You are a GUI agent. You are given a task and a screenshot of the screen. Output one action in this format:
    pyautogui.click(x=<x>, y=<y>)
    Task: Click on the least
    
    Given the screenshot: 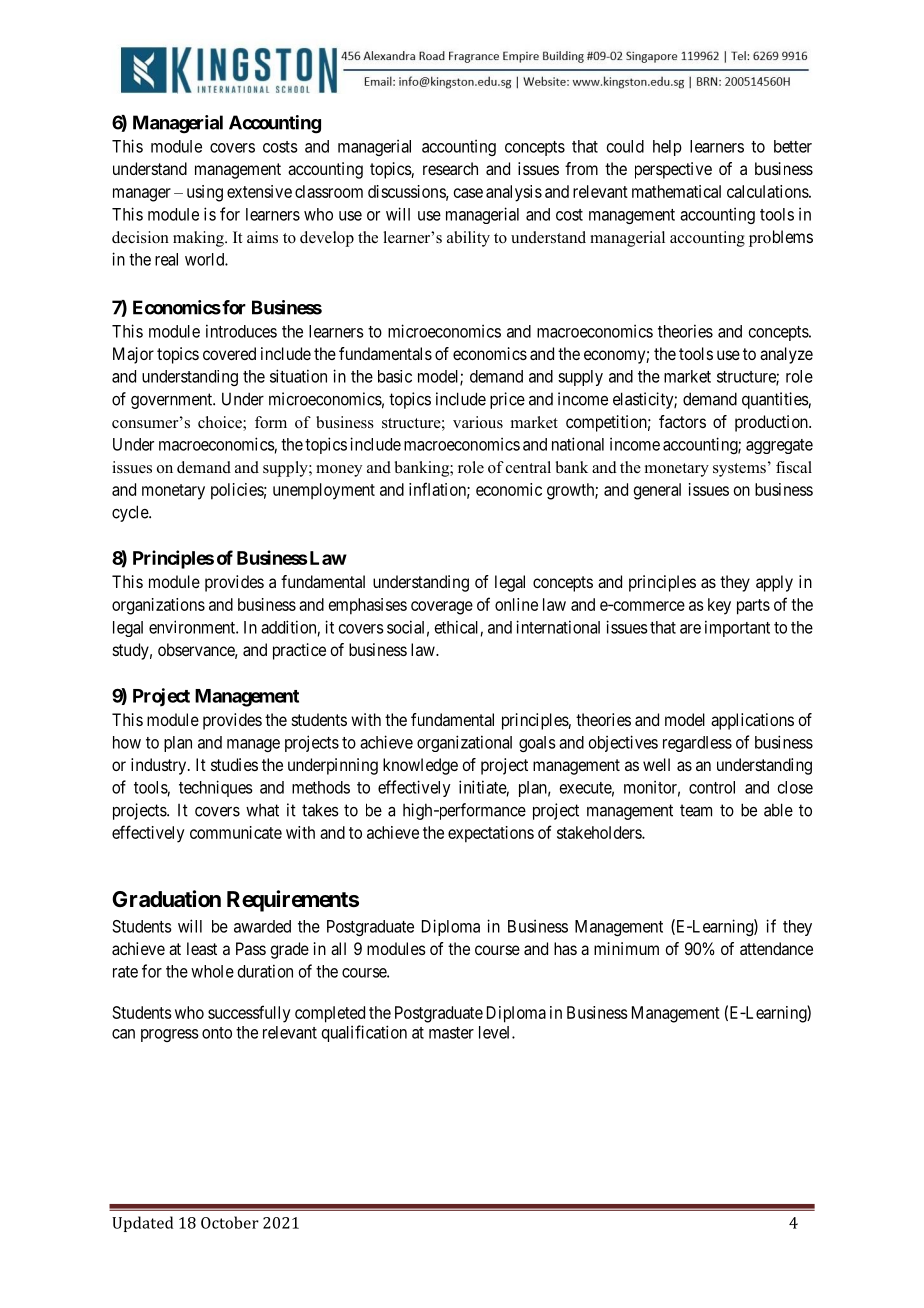 What is the action you would take?
    pyautogui.click(x=202, y=948)
